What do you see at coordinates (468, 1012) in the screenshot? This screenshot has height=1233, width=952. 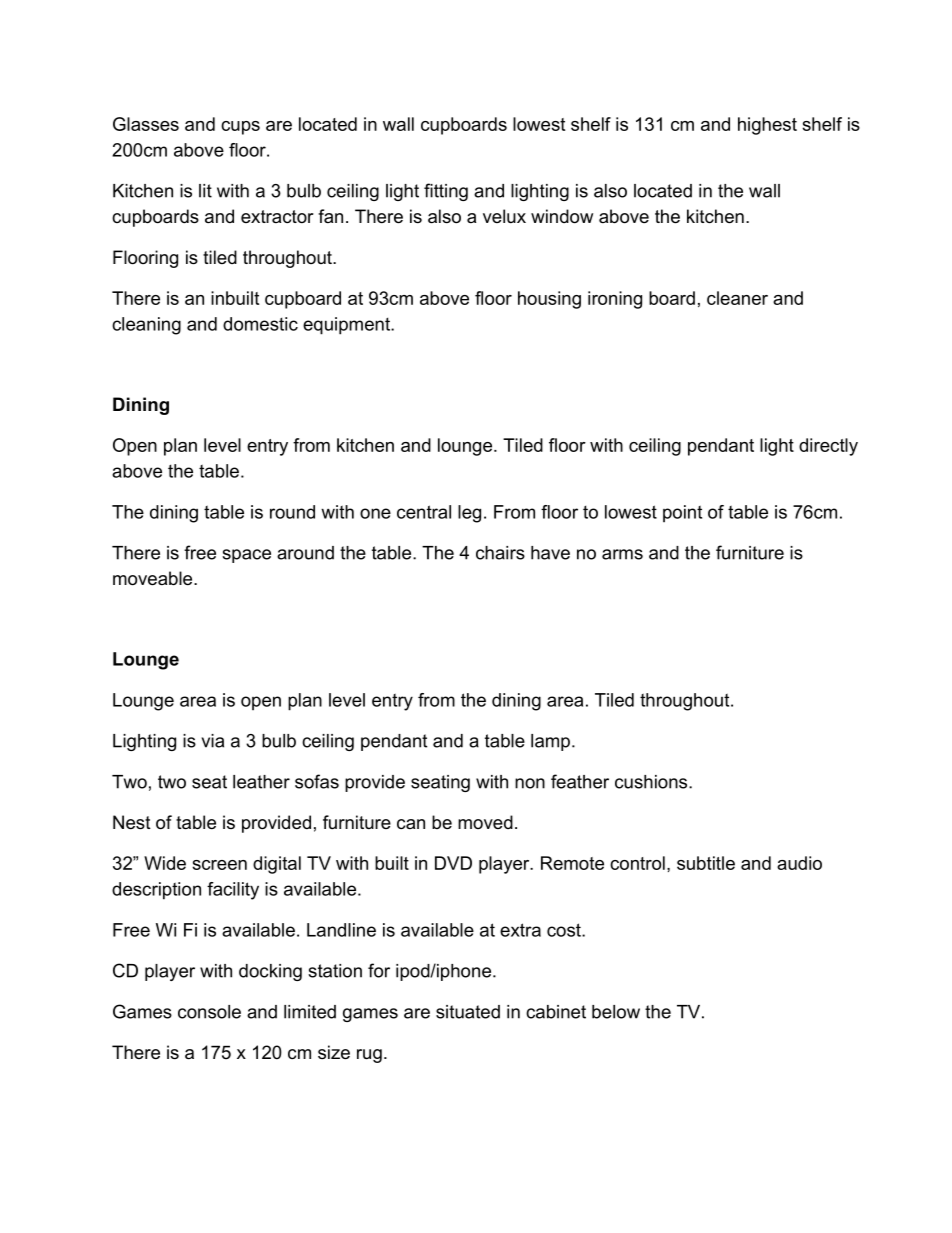 I see `situated` at bounding box center [468, 1012].
